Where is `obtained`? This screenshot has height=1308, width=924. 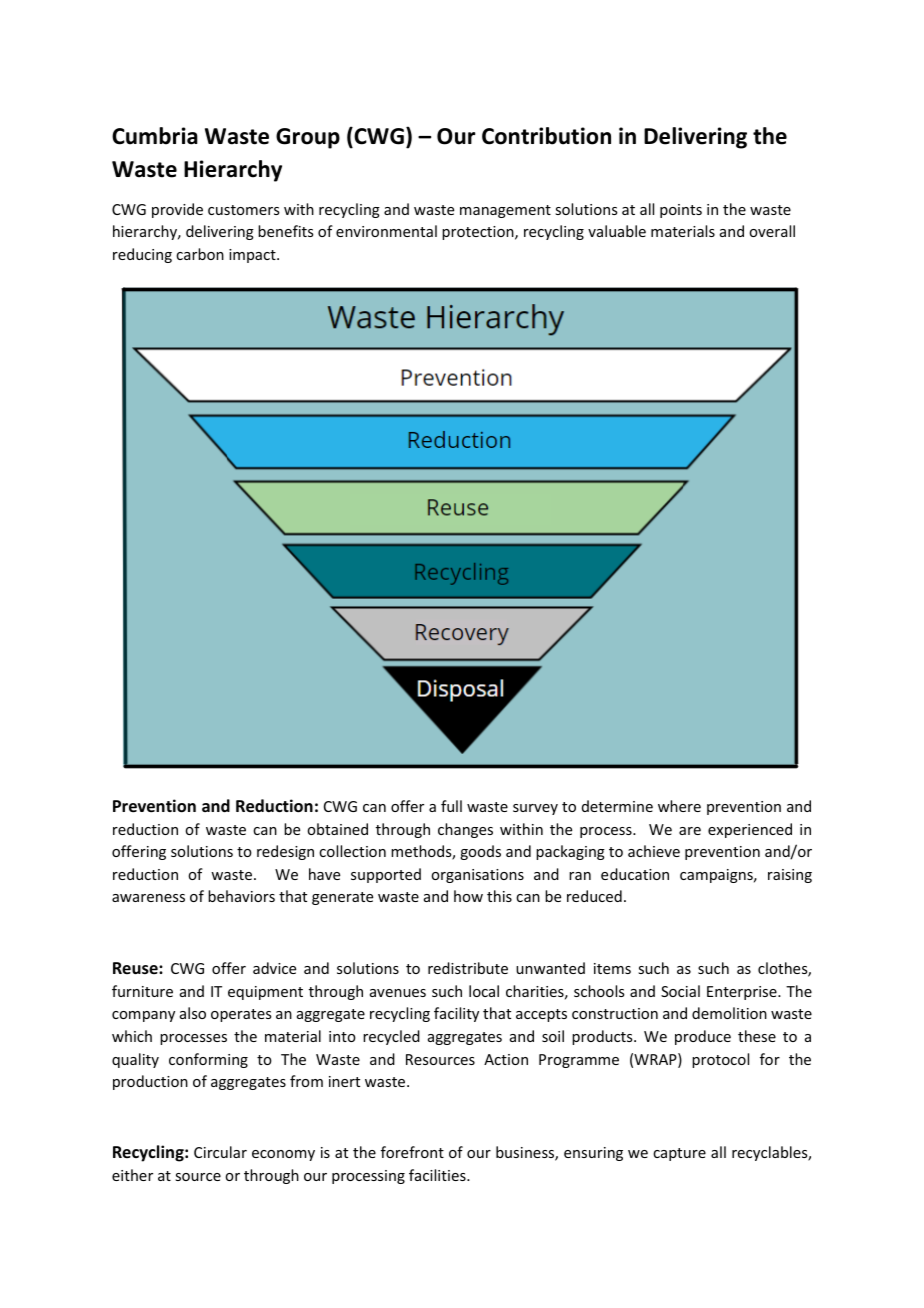
obtained is located at coordinates (337, 829).
